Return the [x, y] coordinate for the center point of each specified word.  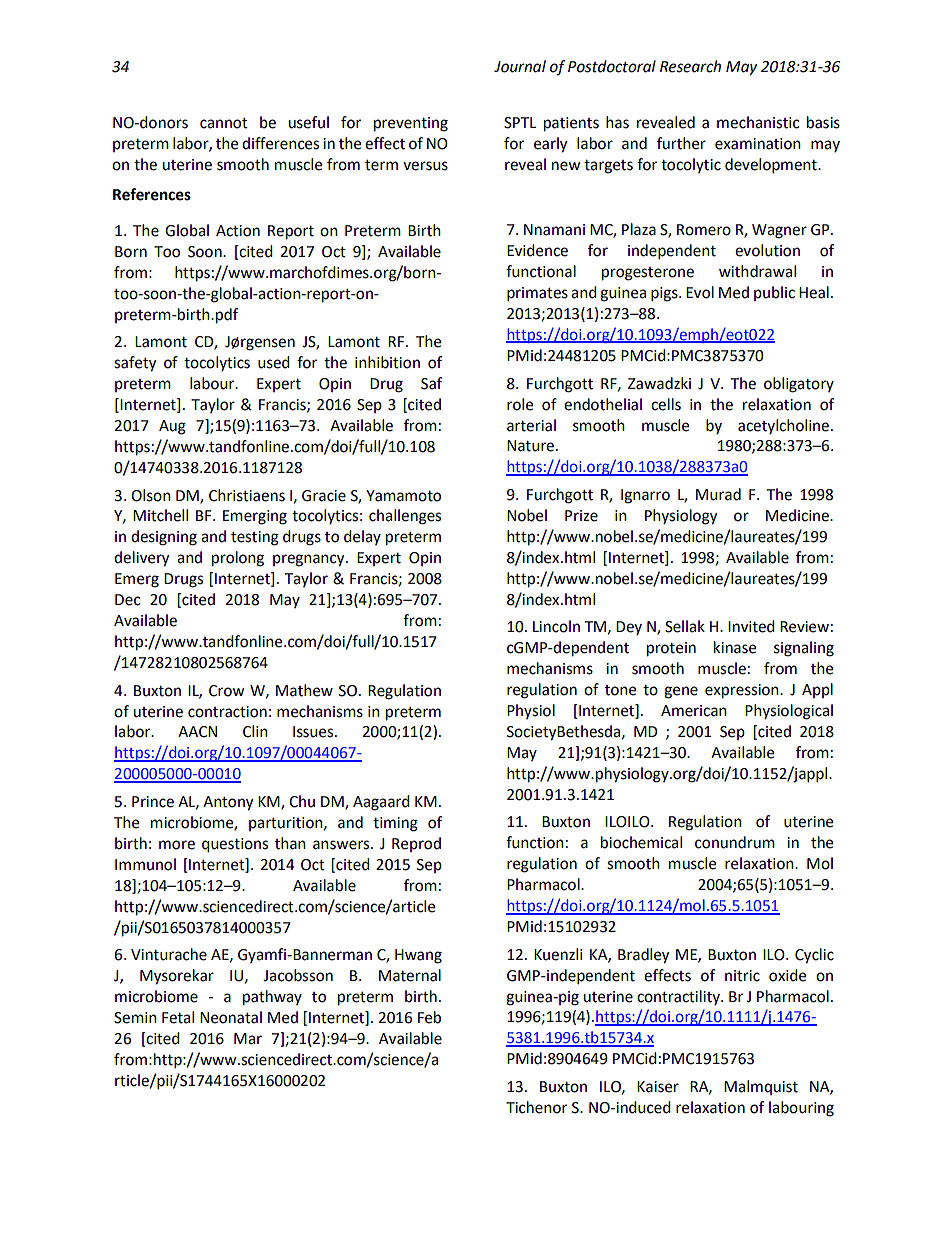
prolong [238, 559]
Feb [429, 1017]
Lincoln [556, 626]
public [774, 293]
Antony [228, 803]
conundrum [735, 842]
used [274, 362]
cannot [224, 123]
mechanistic [758, 122]
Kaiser [658, 1087]
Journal [520, 66]
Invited [751, 626]
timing [395, 824]
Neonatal [231, 1017]
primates [537, 294]
